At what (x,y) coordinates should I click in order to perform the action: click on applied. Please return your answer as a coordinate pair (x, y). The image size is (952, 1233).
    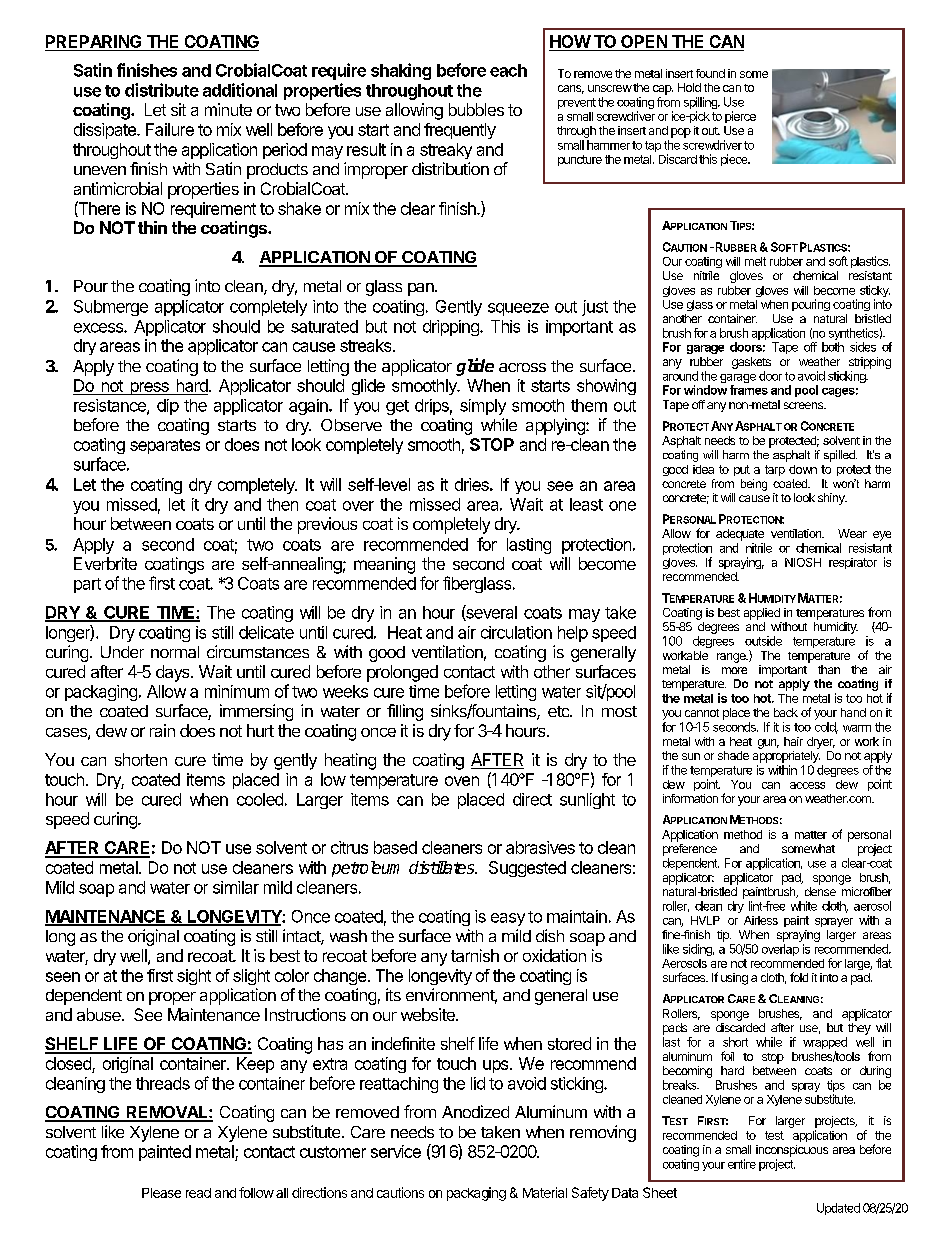
    Looking at the image, I should click on (762, 614).
